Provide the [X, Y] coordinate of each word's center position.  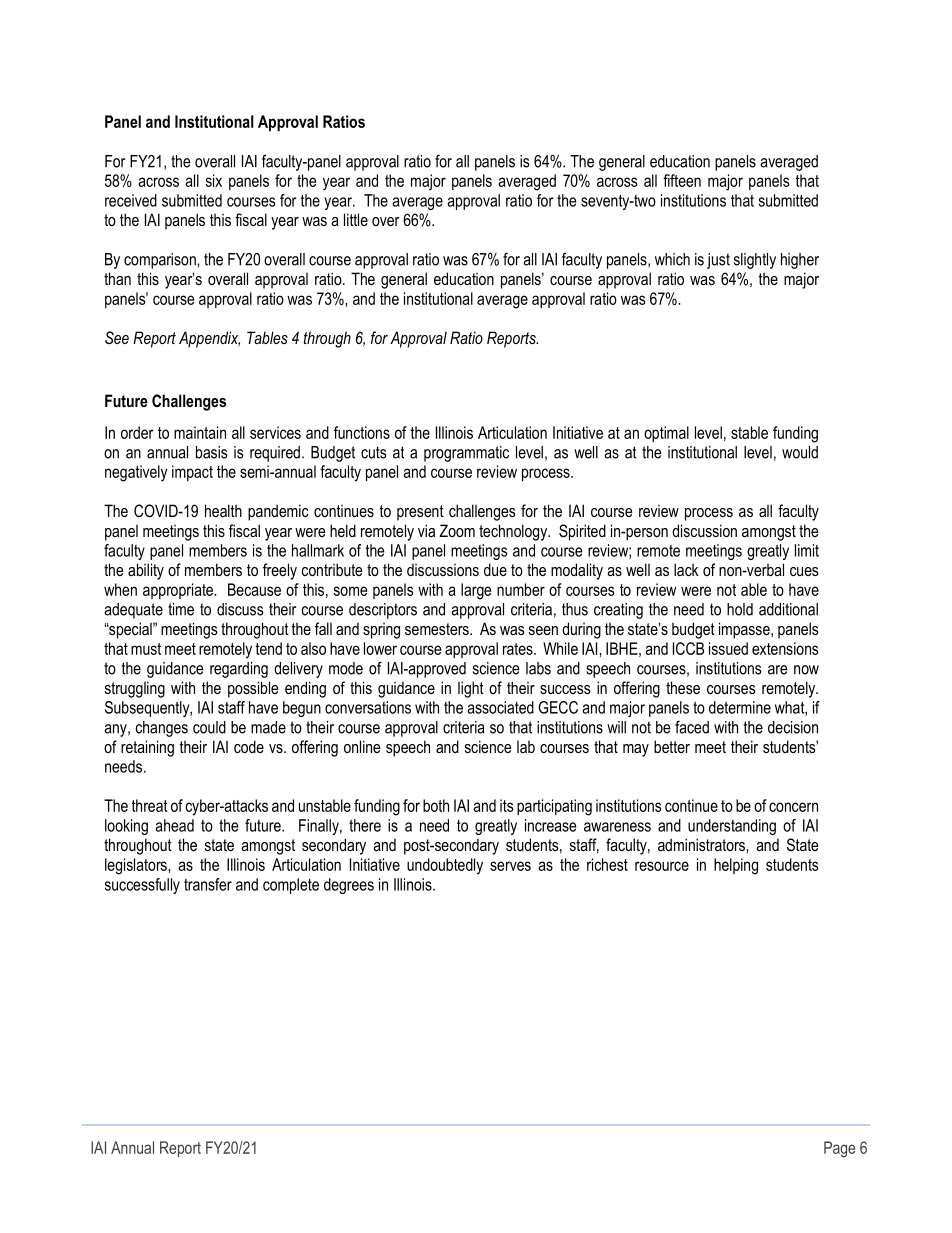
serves [510, 866]
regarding [239, 670]
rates [519, 649]
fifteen [682, 180]
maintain [200, 432]
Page [839, 1149]
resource [662, 866]
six [214, 180]
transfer [208, 884]
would [800, 452]
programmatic [466, 454]
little [356, 219]
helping [736, 866]
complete [291, 886]
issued [728, 648]
